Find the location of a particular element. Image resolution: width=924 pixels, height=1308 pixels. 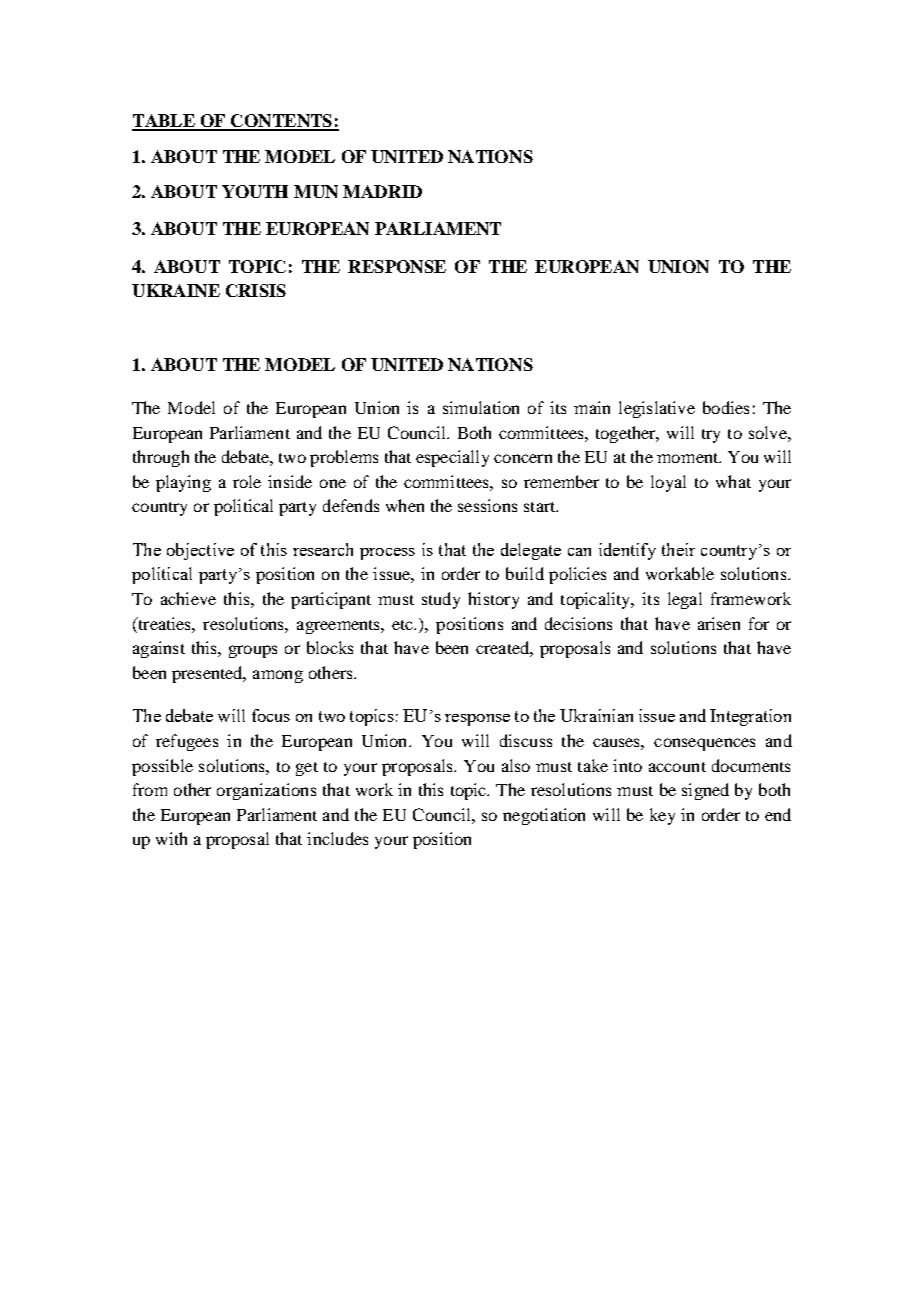

MADRID is located at coordinates (382, 191).
